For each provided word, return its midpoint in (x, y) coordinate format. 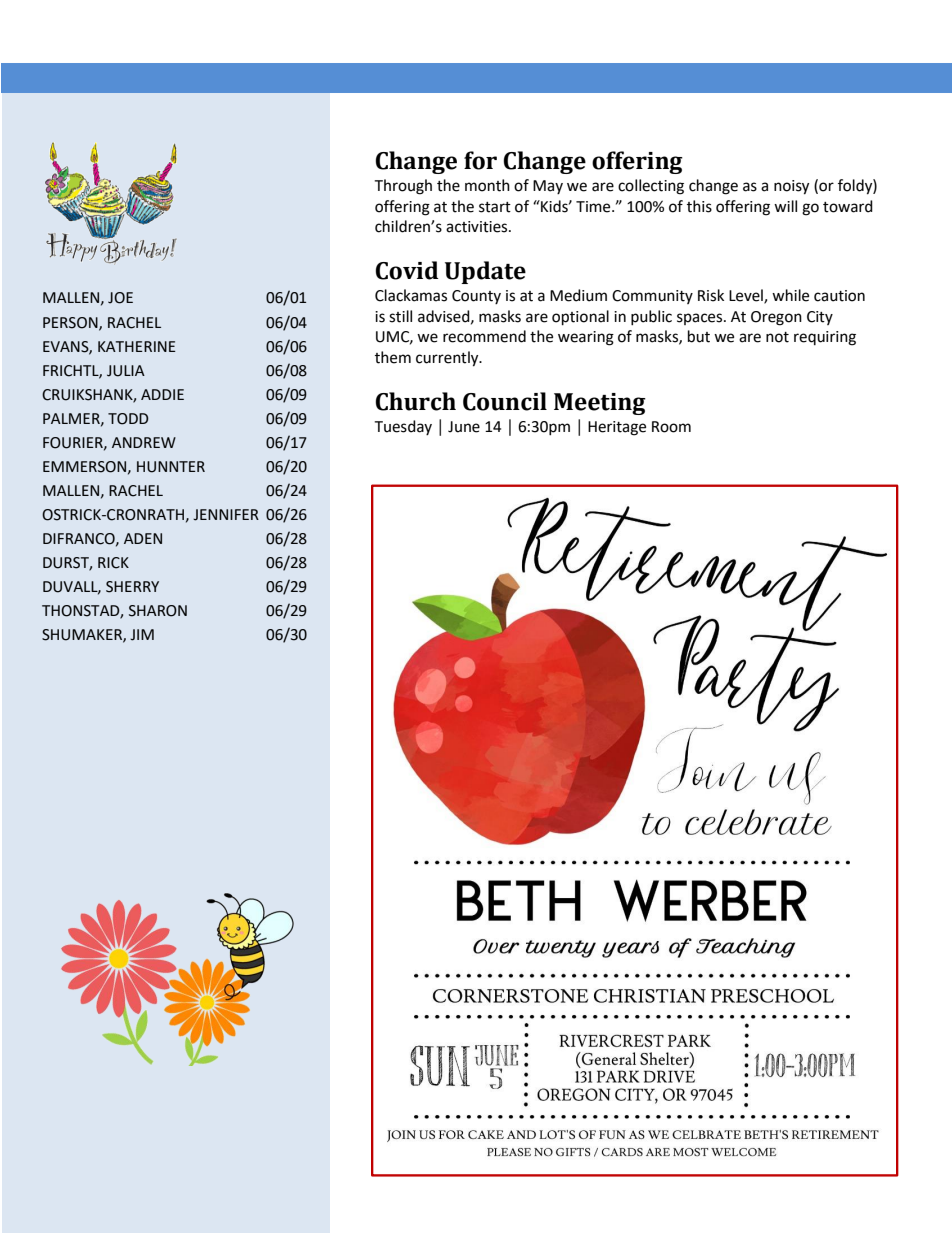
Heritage (617, 428)
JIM (142, 635)
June (464, 427)
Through (403, 187)
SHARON (158, 611)
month (487, 185)
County (476, 297)
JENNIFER (226, 515)
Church (415, 401)
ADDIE (162, 394)
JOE (120, 298)
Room (671, 427)
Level (747, 296)
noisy (791, 187)
